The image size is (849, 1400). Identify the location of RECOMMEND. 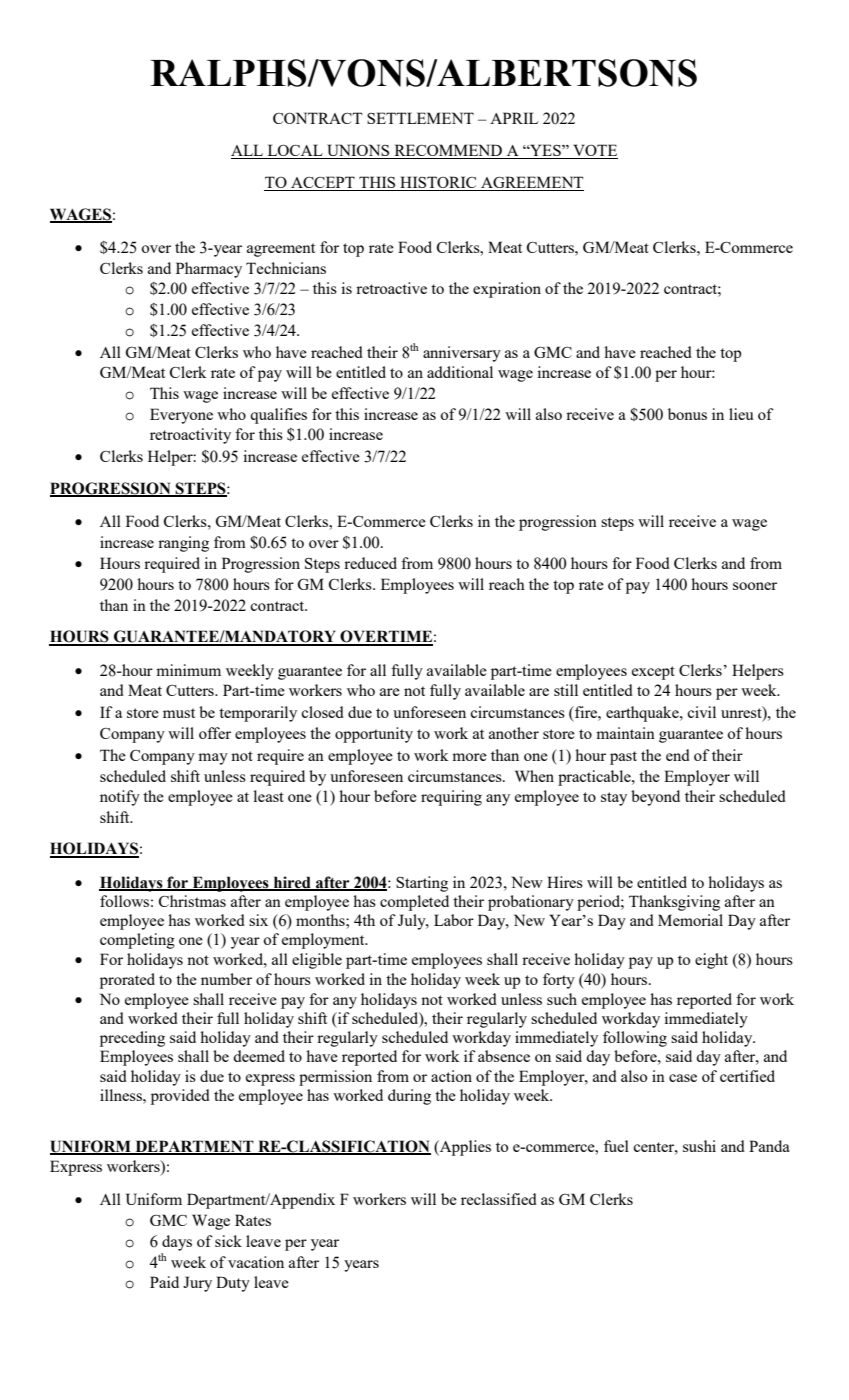
(448, 151).
